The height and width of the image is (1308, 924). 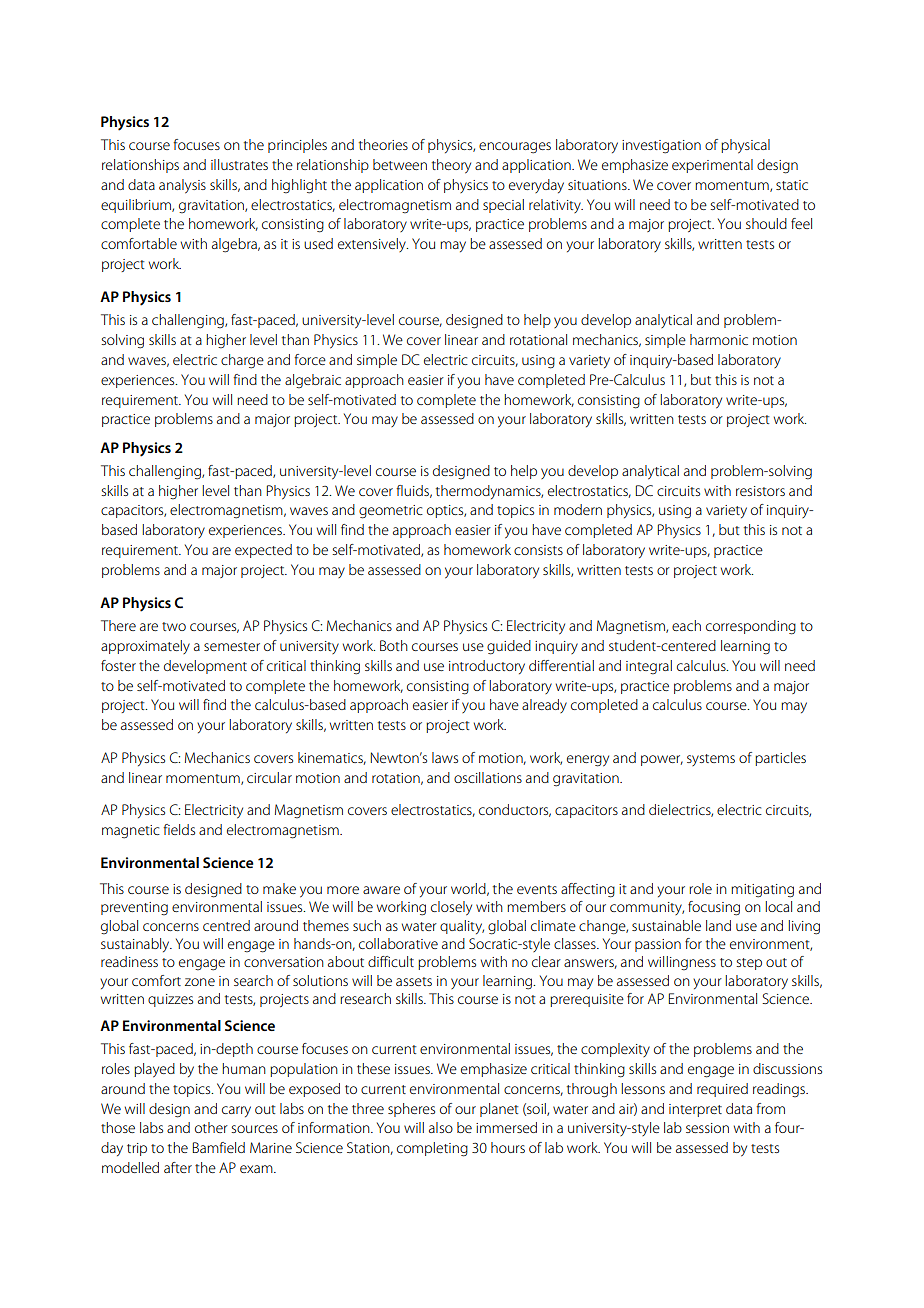 I want to click on other, so click(x=211, y=1127).
